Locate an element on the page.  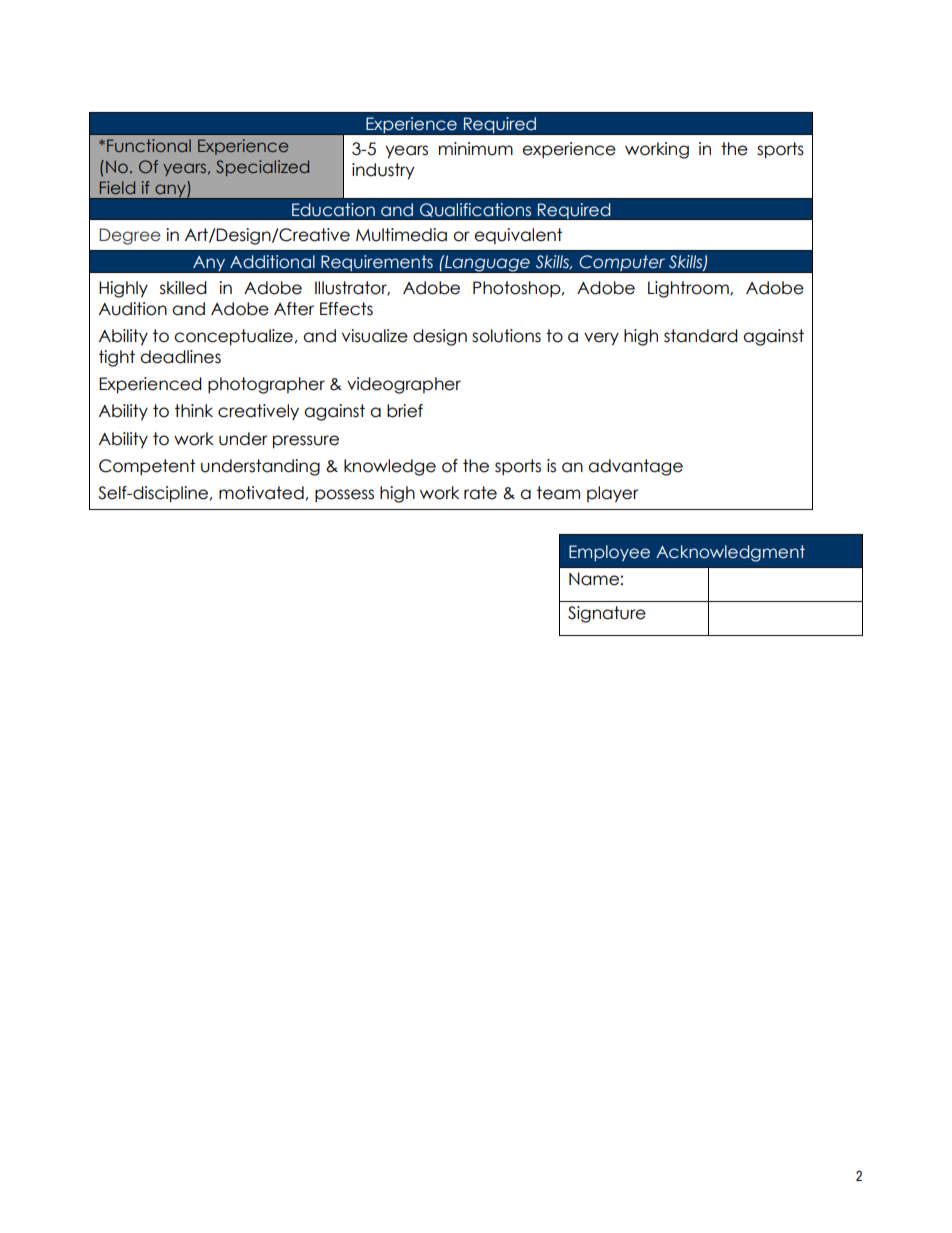
minimum is located at coordinates (476, 149).
